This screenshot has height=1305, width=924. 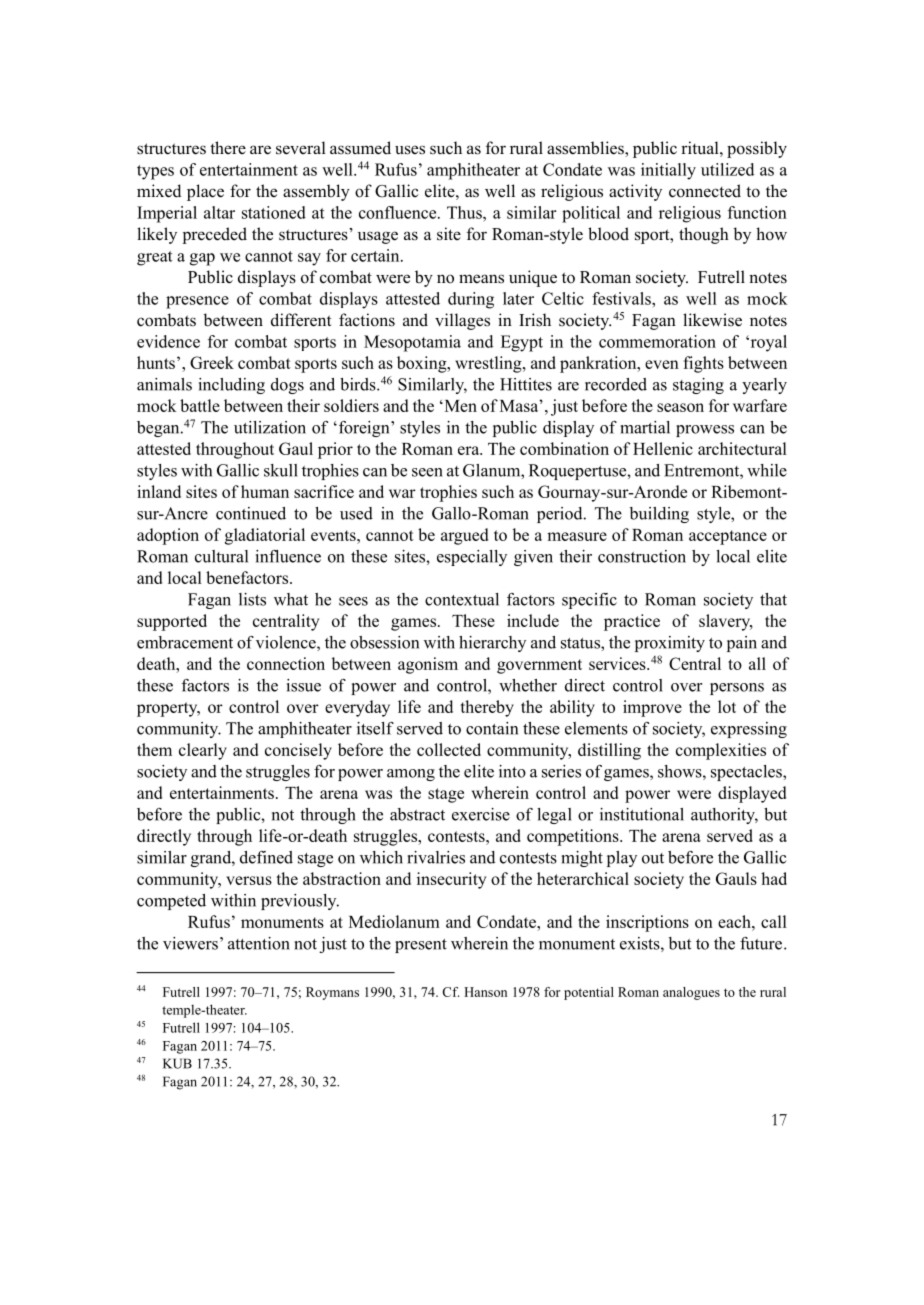 What do you see at coordinates (465, 212) in the screenshot?
I see `Thus` at bounding box center [465, 212].
